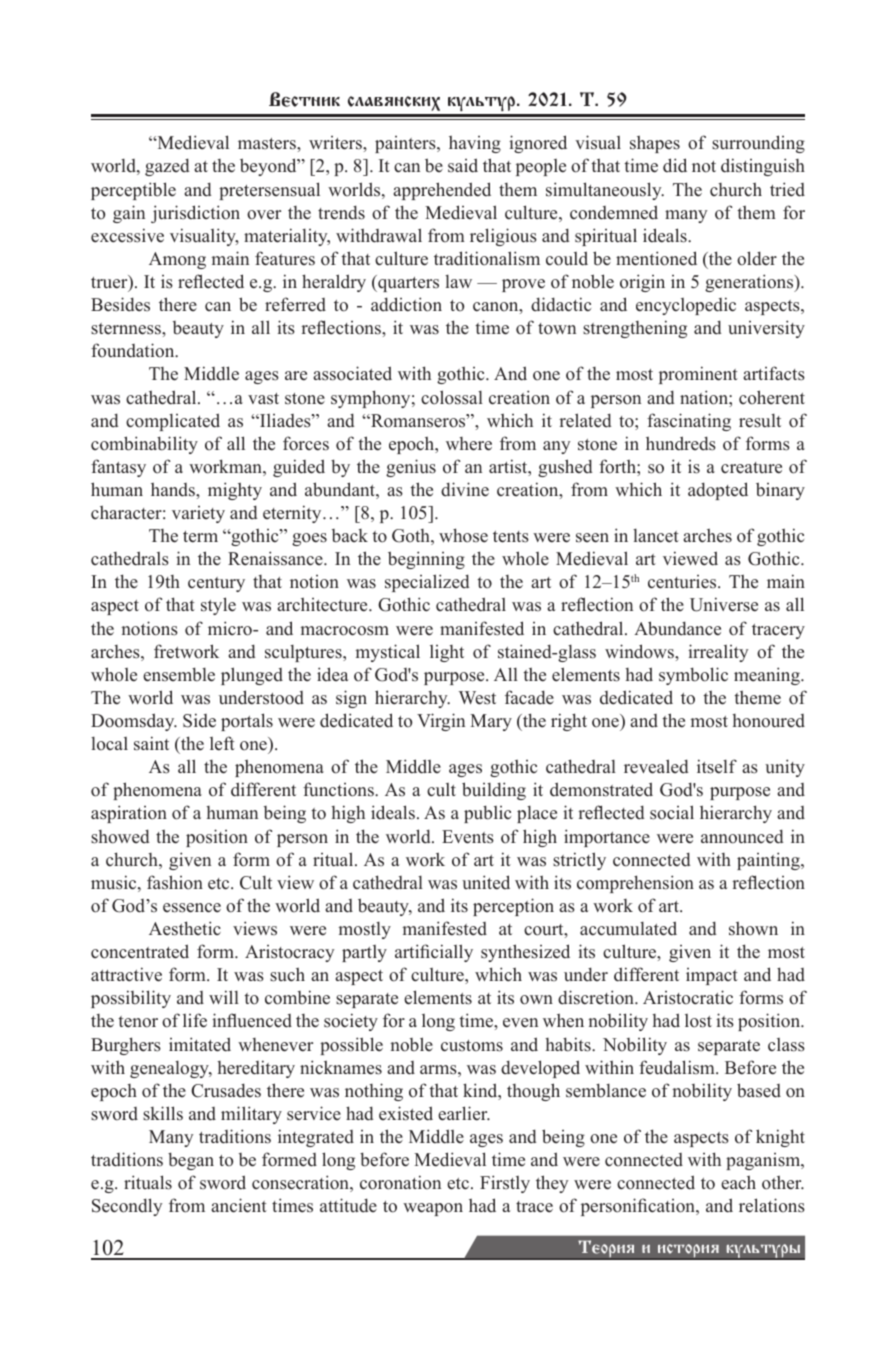  What do you see at coordinates (693, 676) in the screenshot?
I see `symbolic` at bounding box center [693, 676].
